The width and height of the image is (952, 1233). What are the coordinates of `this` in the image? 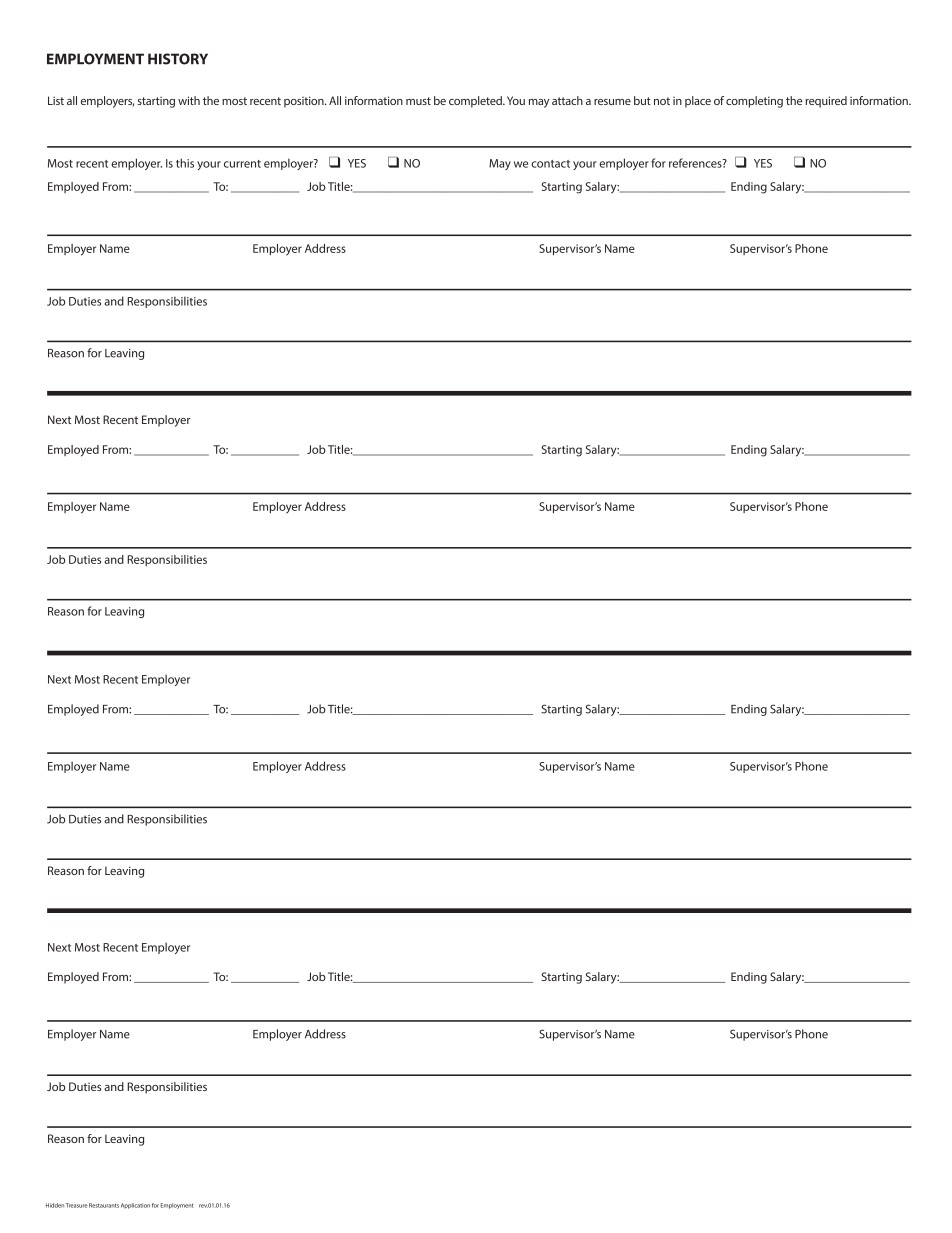 It's located at (185, 163).
